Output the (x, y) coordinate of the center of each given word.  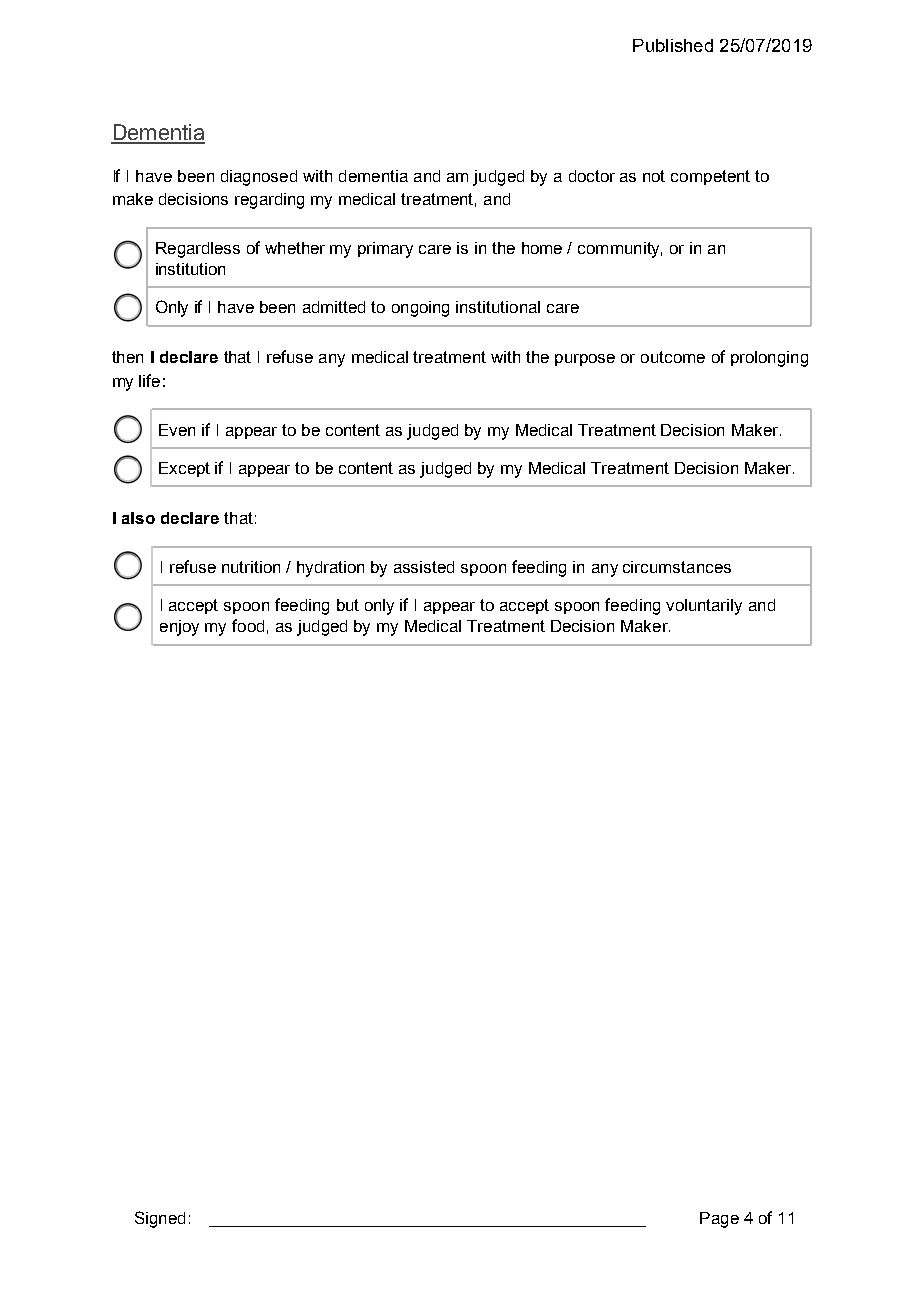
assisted (424, 567)
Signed (160, 1219)
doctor (592, 176)
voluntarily (704, 607)
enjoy (179, 628)
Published (673, 45)
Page (719, 1220)
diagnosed (259, 178)
